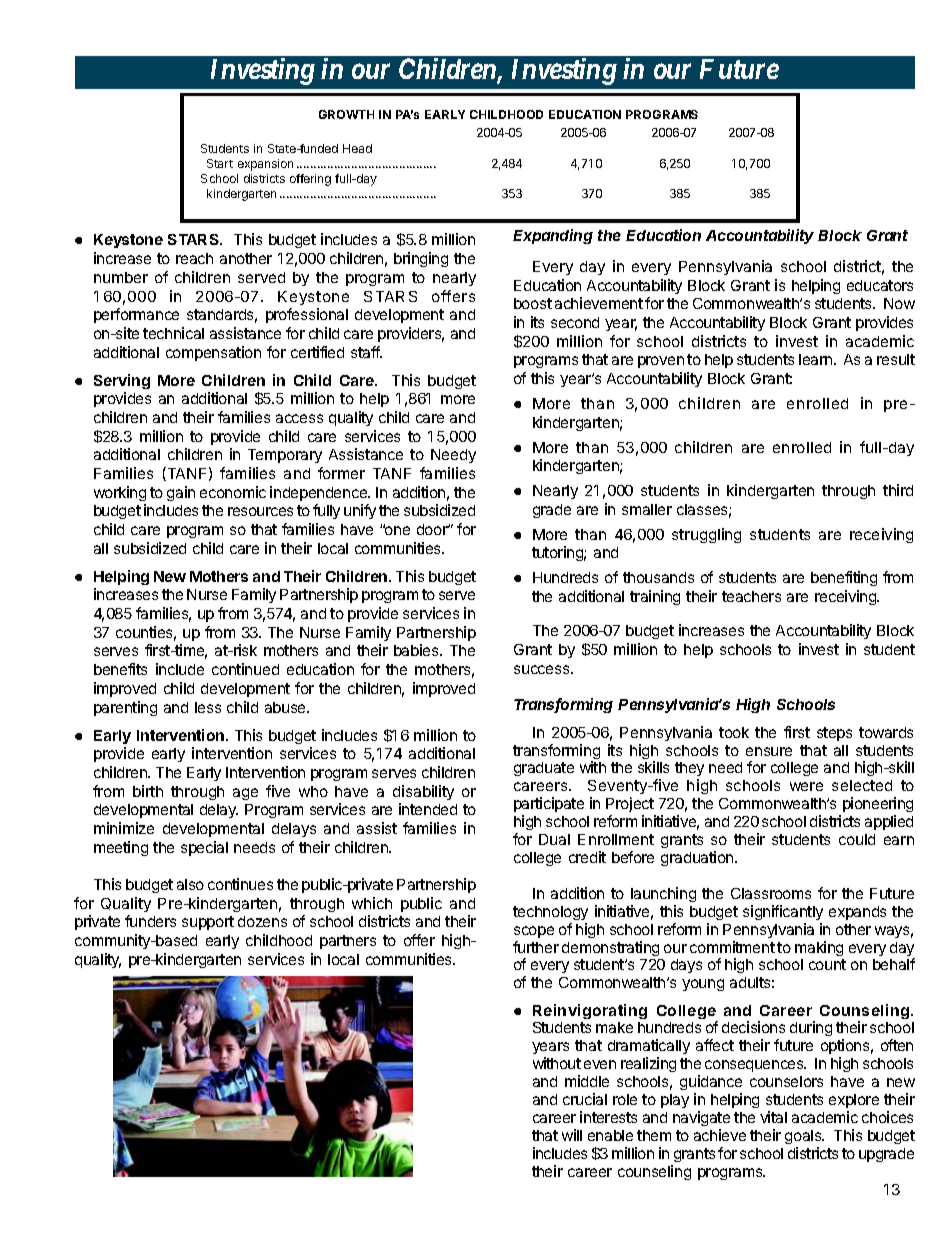 The width and height of the image is (952, 1233). What do you see at coordinates (553, 236) in the image?
I see `Expanding` at bounding box center [553, 236].
